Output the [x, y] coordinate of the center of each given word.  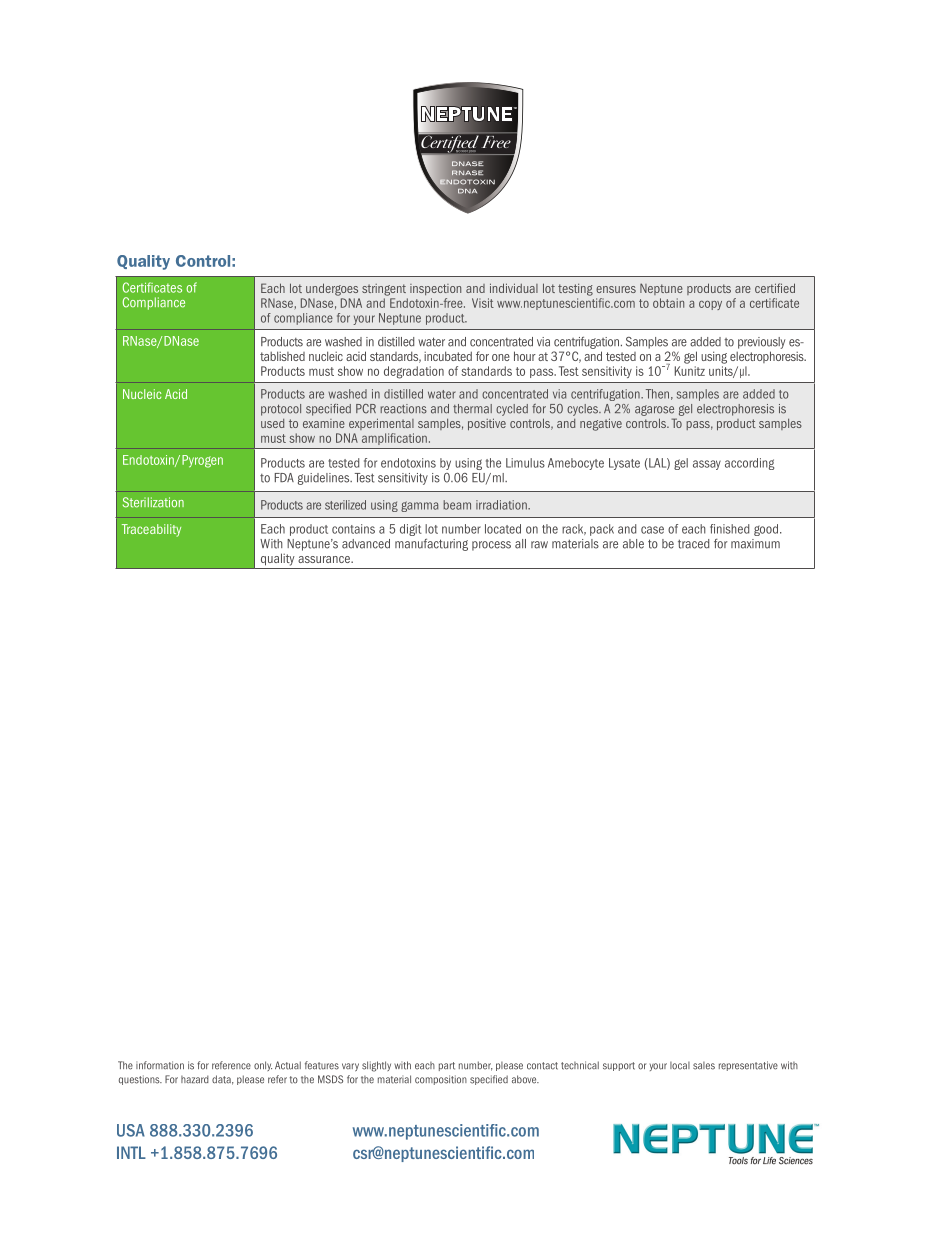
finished [729, 529]
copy [710, 305]
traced [693, 544]
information [160, 1065]
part [447, 1066]
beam [457, 505]
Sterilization [153, 502]
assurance [325, 559]
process [491, 546]
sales [704, 1066]
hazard [195, 1079]
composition [441, 1080]
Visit [483, 303]
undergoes [332, 289]
